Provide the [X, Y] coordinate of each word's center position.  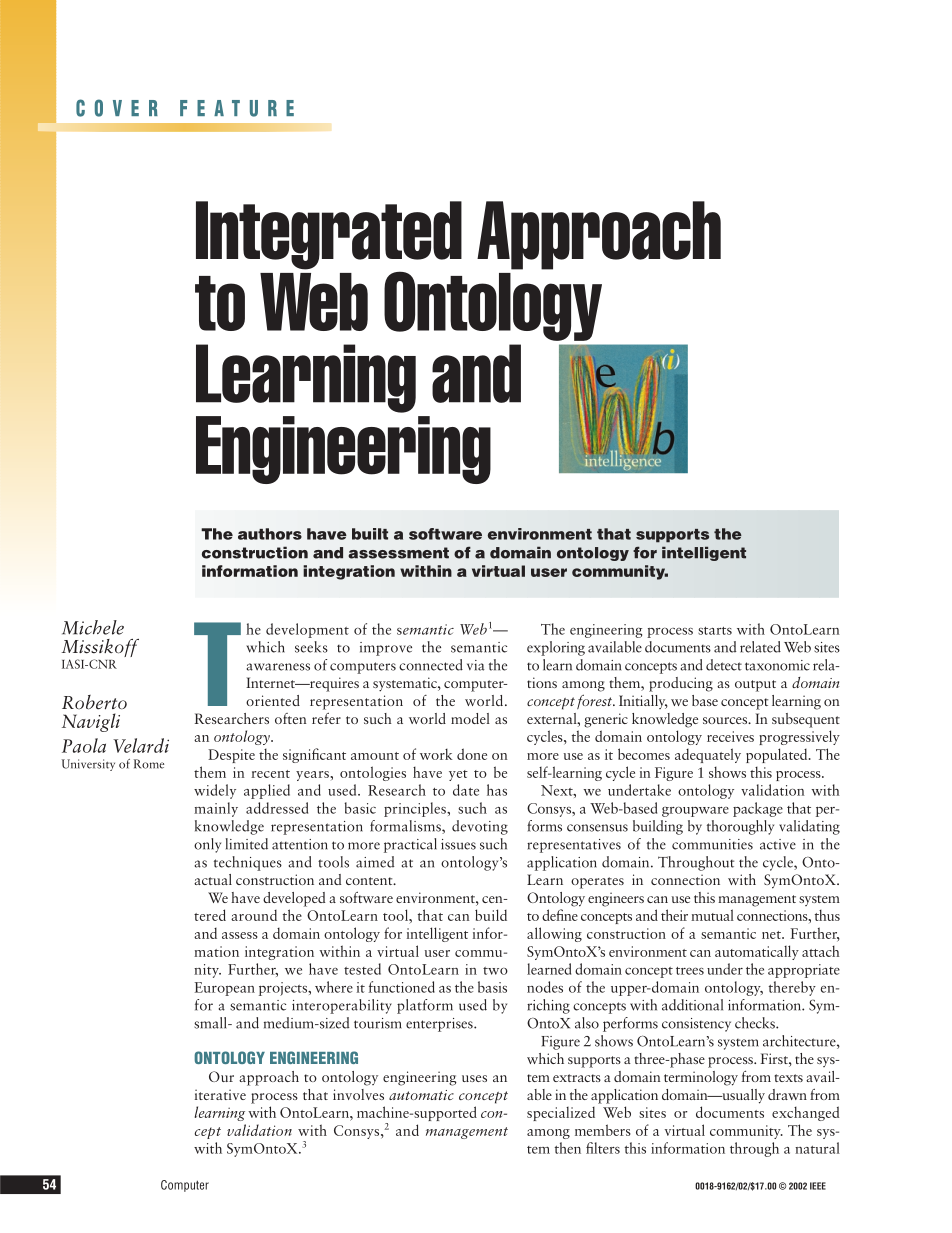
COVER [117, 108]
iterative [220, 1094]
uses [474, 1078]
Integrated [329, 236]
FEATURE [237, 108]
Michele [93, 627]
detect [724, 665]
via [476, 665]
